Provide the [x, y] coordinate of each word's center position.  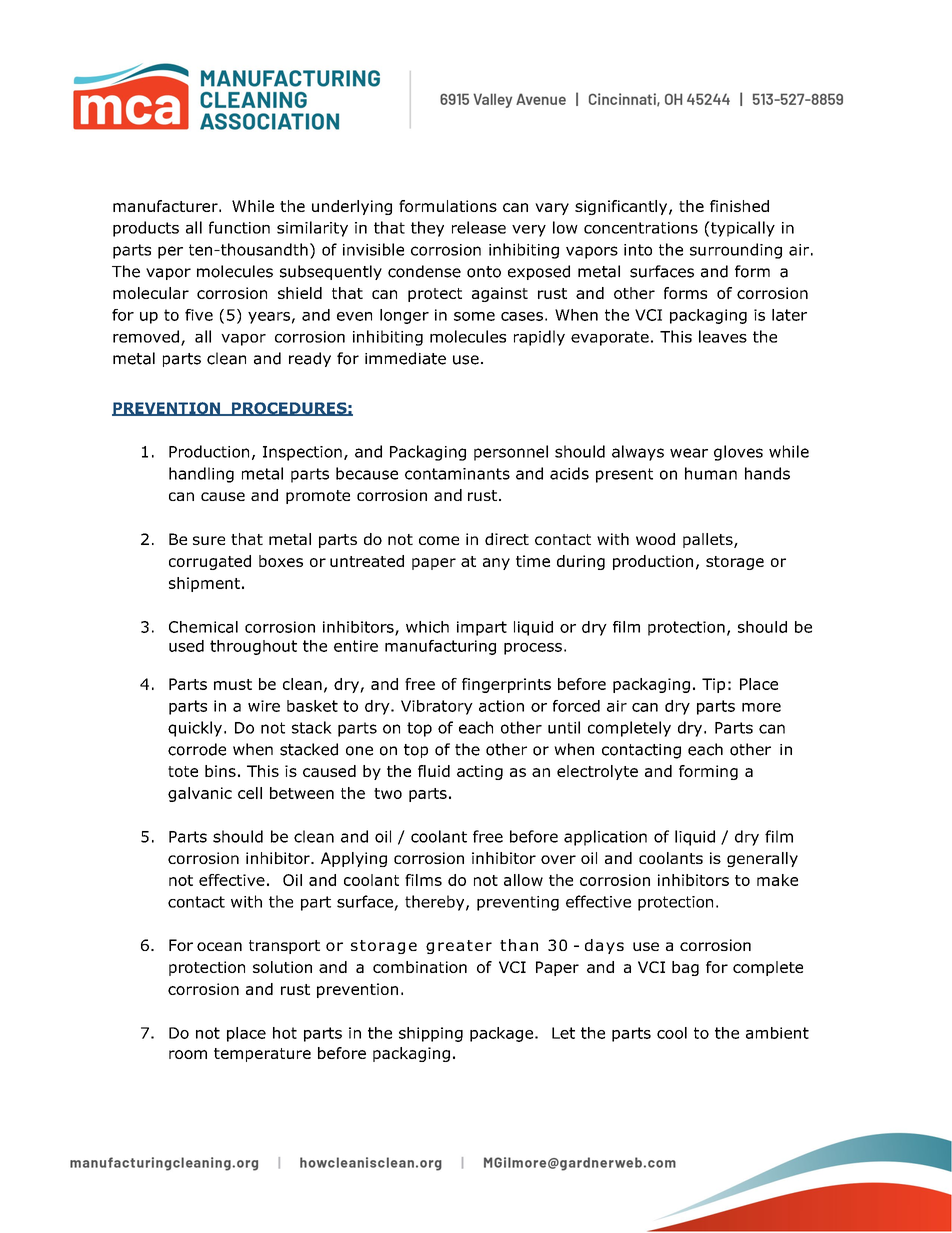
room [188, 1054]
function [239, 227]
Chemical [203, 627]
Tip [713, 685]
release [479, 227]
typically [742, 229]
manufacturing [440, 647]
